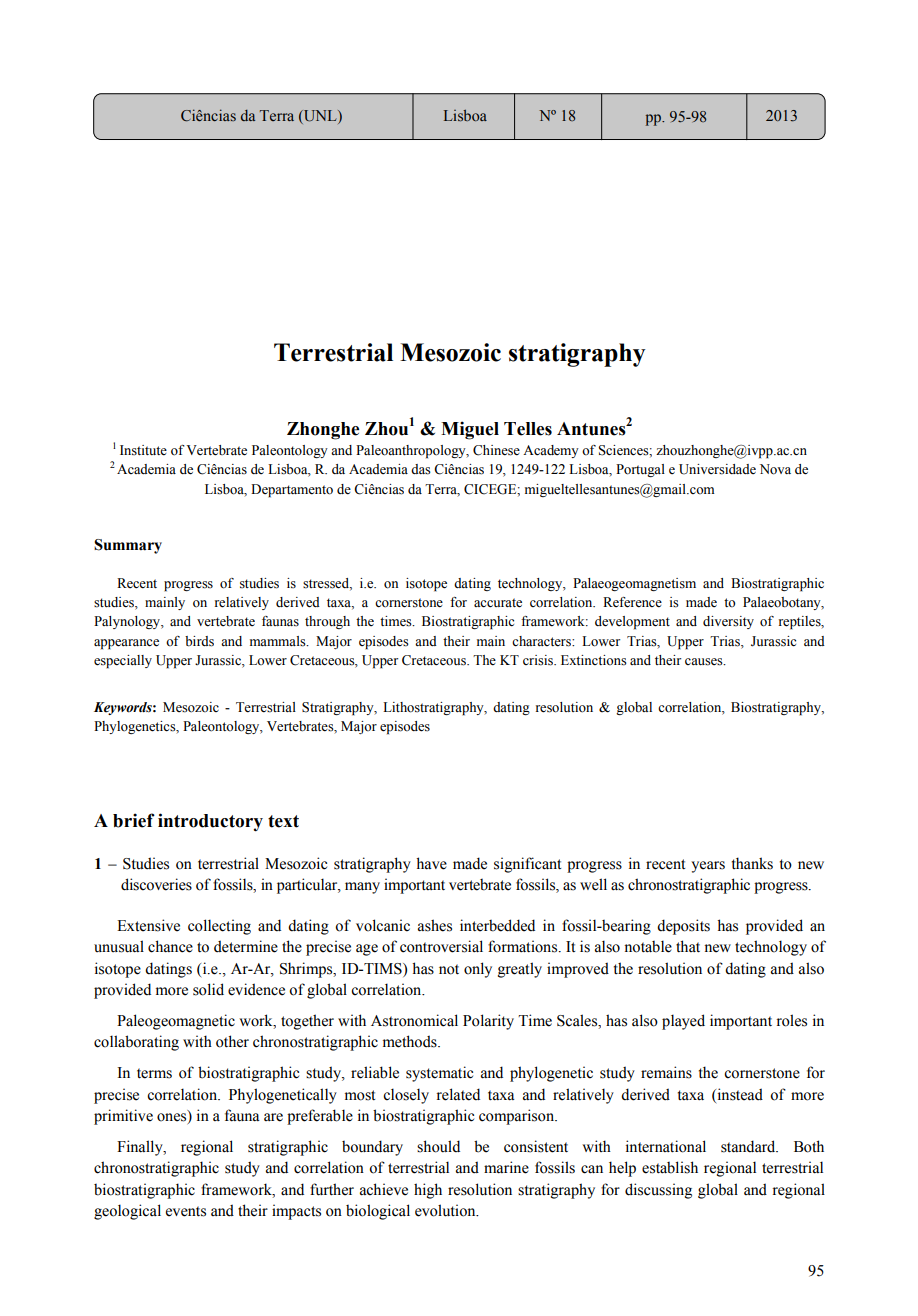  I want to click on high, so click(428, 1191).
